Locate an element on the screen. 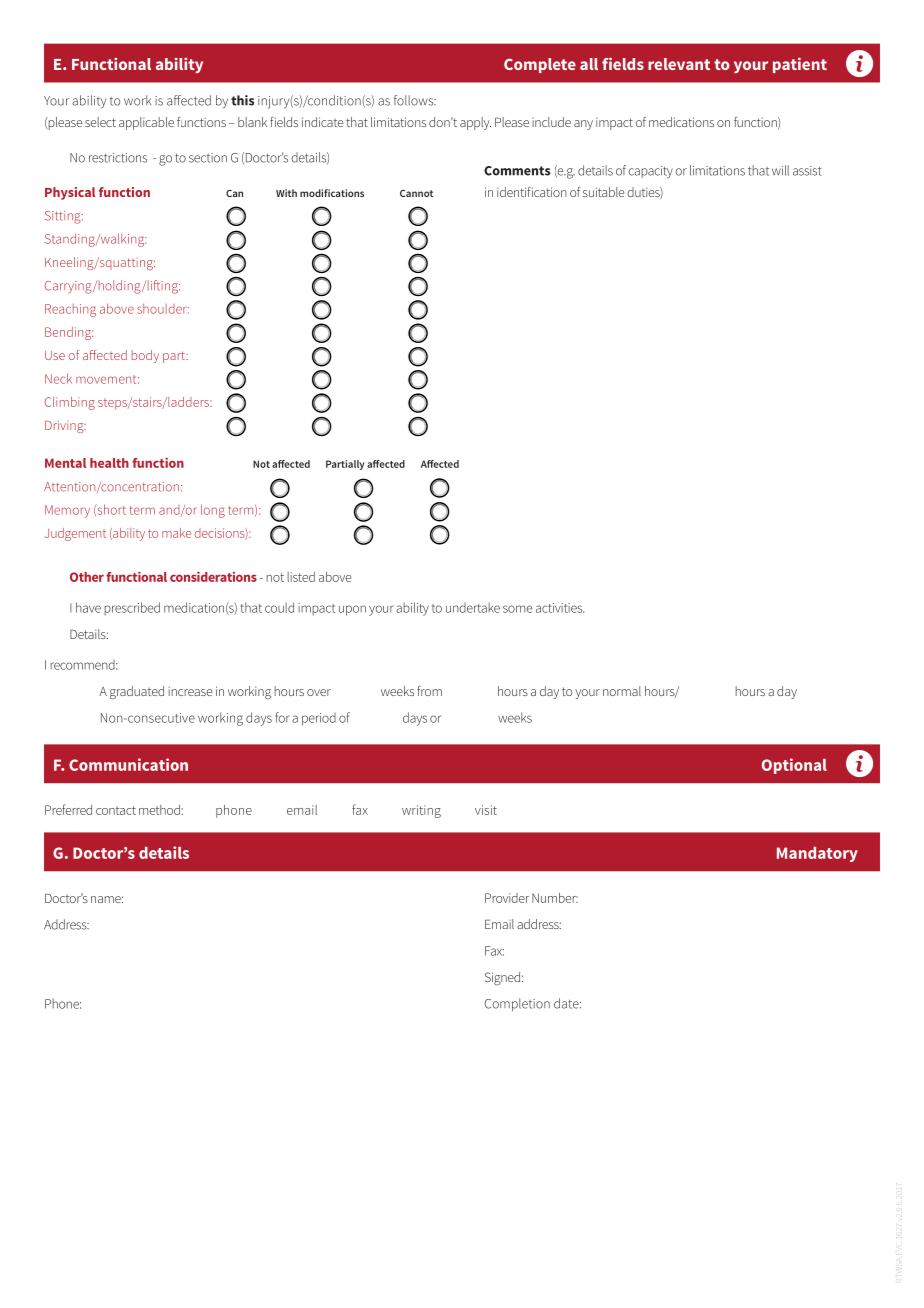 This screenshot has height=1308, width=924. normal is located at coordinates (622, 691).
